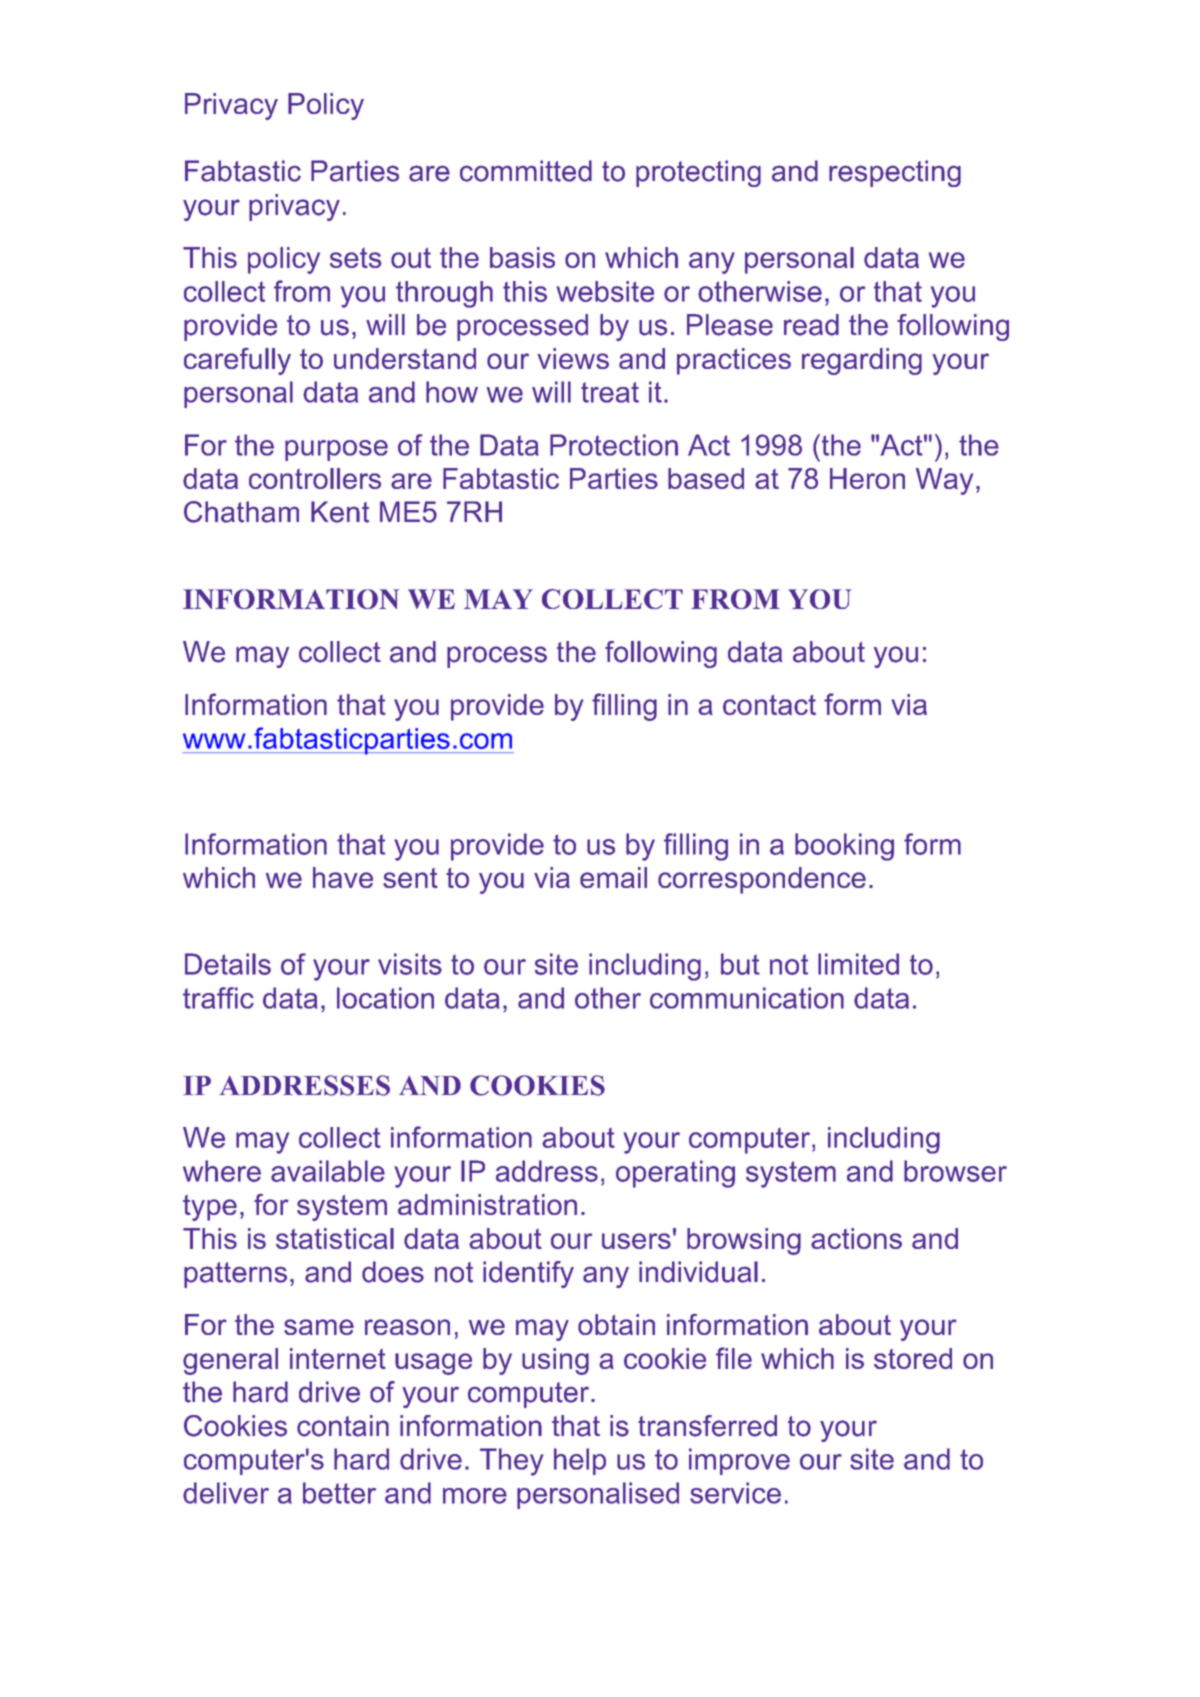 Image resolution: width=1200 pixels, height=1697 pixels. Describe the element at coordinates (355, 258) in the image. I see `sets` at that location.
